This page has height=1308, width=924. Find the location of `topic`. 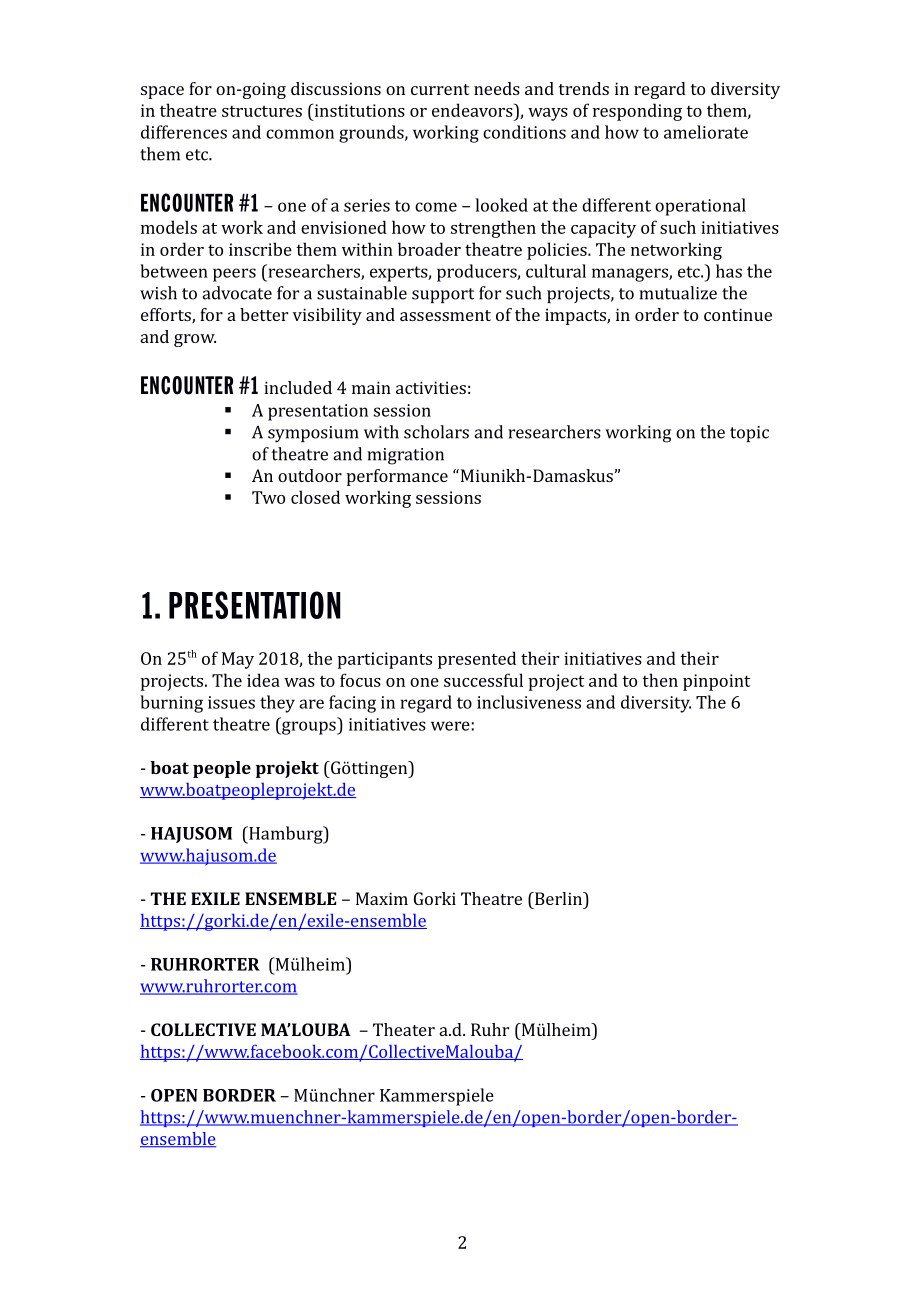

topic is located at coordinates (749, 434).
